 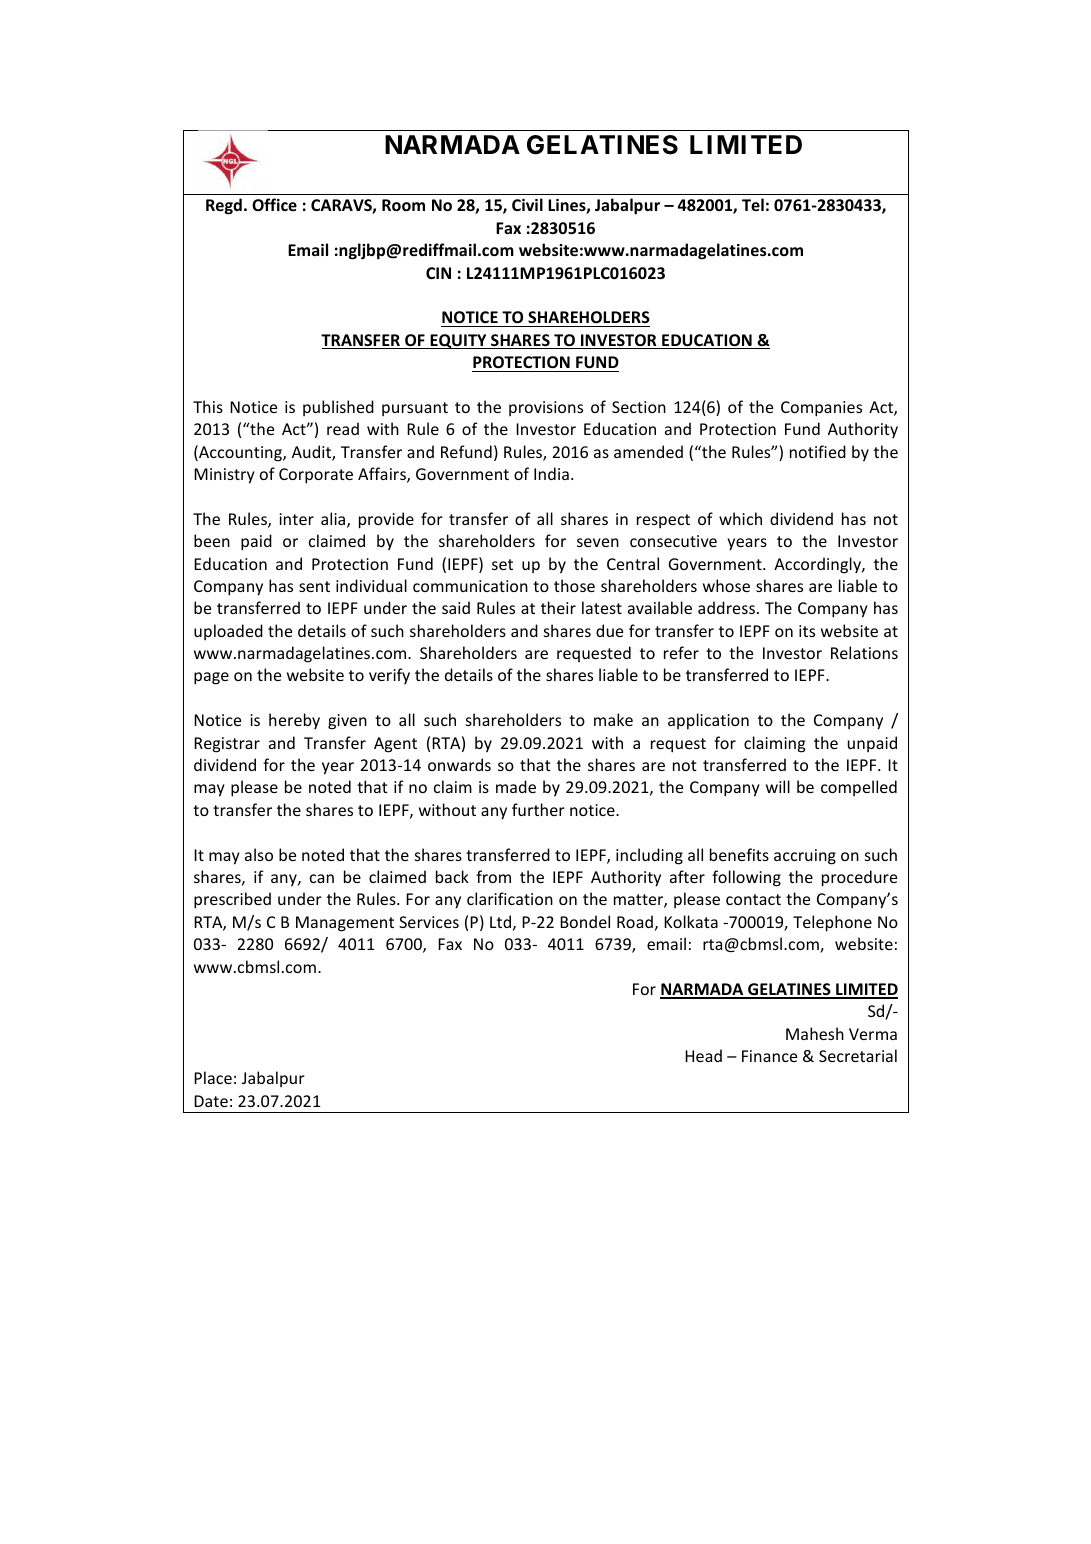 I want to click on Civil, so click(x=527, y=204).
